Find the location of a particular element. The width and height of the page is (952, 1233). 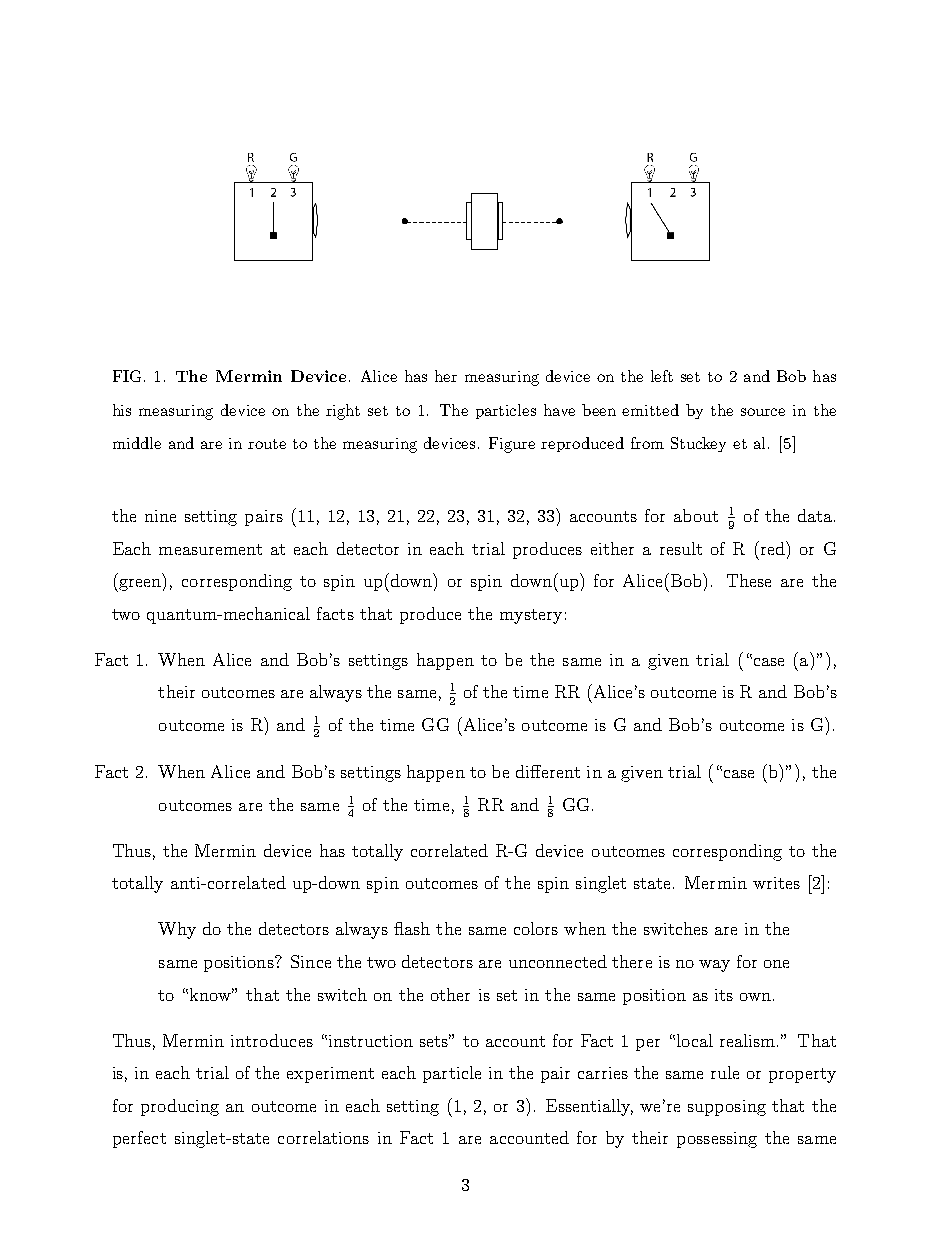

These is located at coordinates (749, 580).
